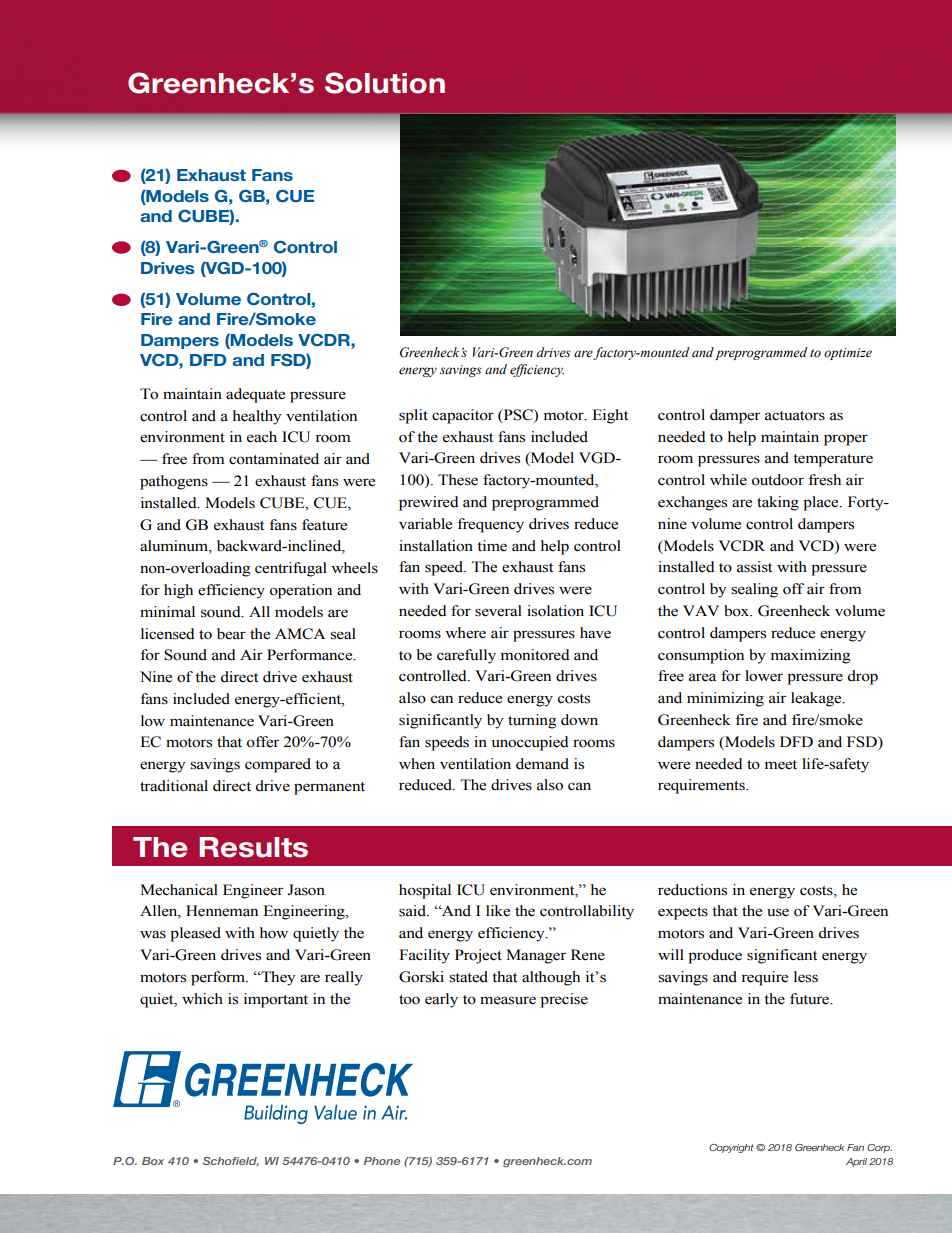 Image resolution: width=952 pixels, height=1233 pixels. Describe the element at coordinates (463, 416) in the image. I see `capacitor` at that location.
